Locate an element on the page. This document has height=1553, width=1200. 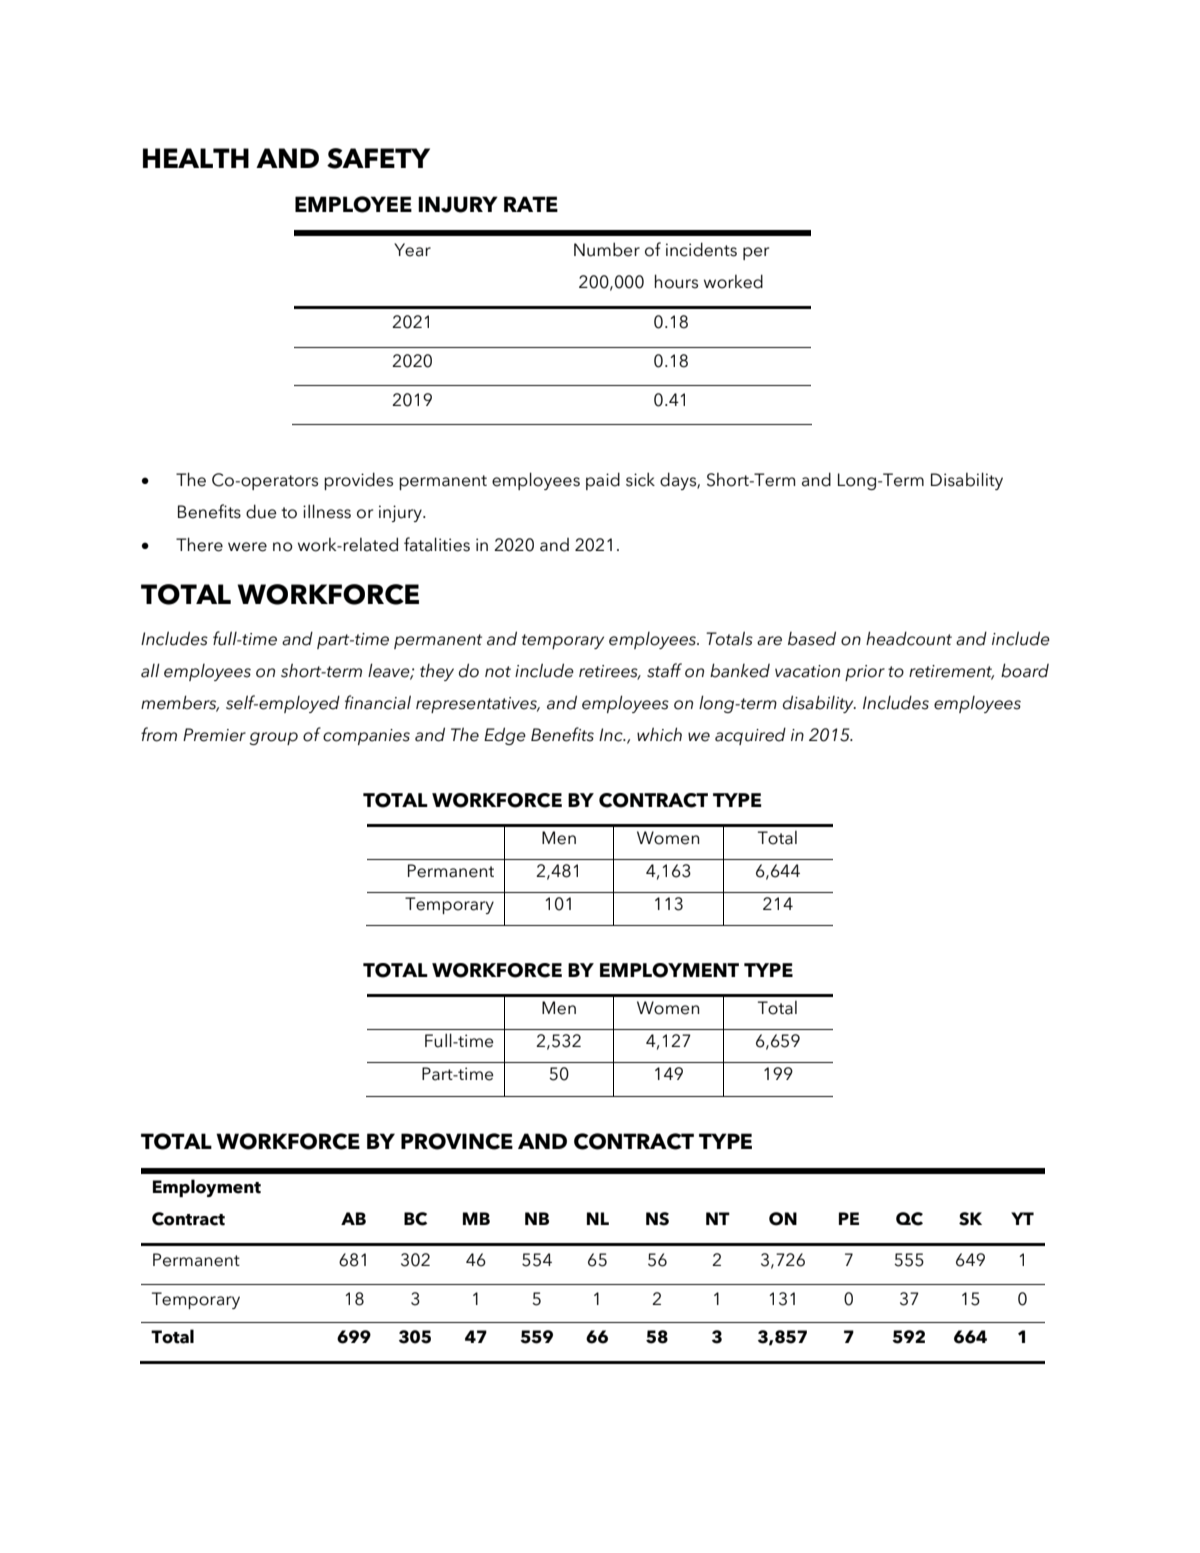
Edge is located at coordinates (505, 736).
